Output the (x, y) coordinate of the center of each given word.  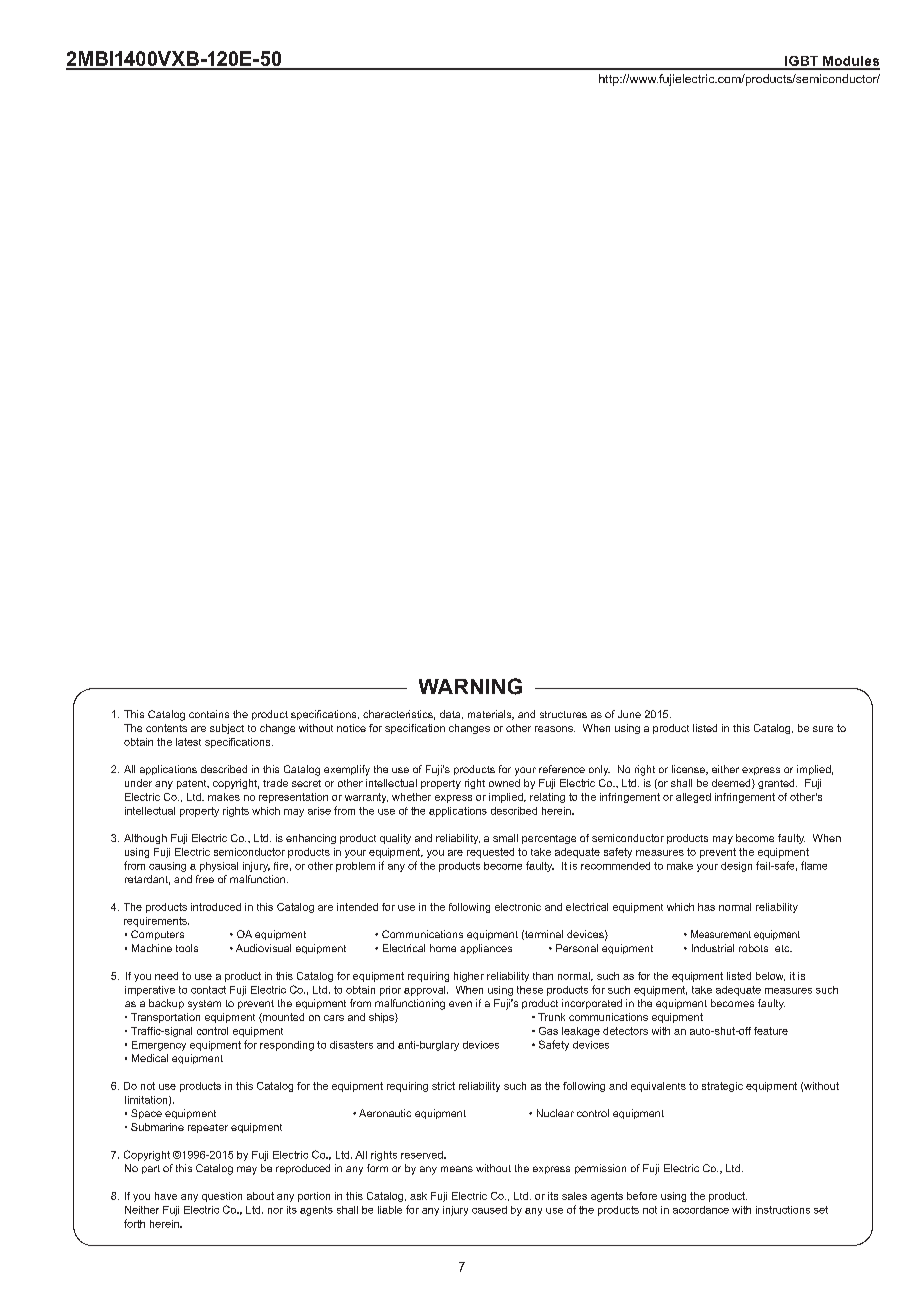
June (629, 714)
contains (209, 714)
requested (490, 853)
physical (219, 867)
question (222, 1197)
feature (771, 1031)
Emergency (159, 1046)
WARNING (470, 686)
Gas (548, 1031)
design (736, 867)
